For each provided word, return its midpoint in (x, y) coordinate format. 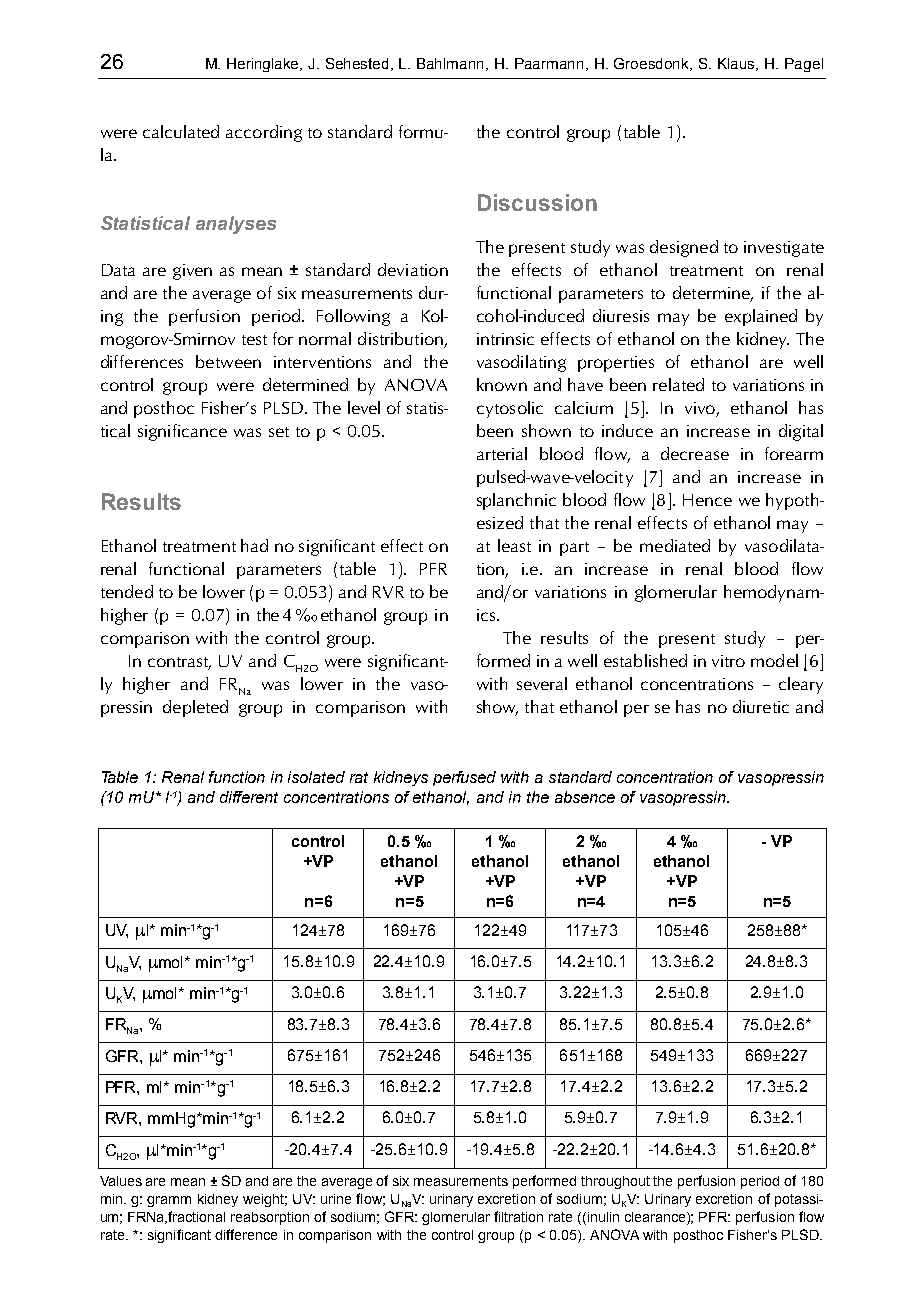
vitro (728, 661)
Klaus (738, 64)
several (542, 683)
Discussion (537, 202)
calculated (181, 131)
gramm (169, 1201)
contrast (179, 663)
